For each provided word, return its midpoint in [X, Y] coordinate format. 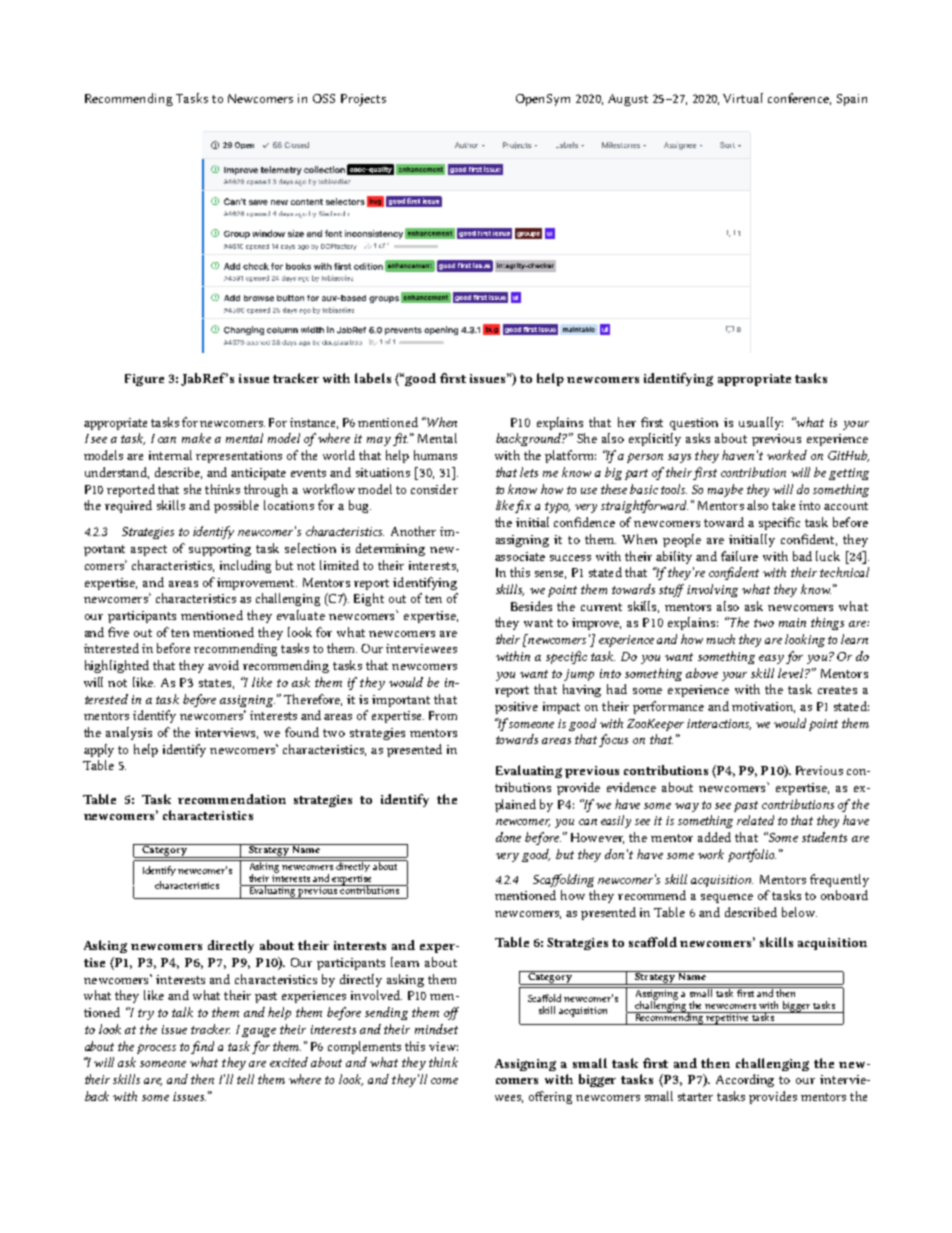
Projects [363, 100]
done [508, 837]
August [628, 100]
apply [99, 750]
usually [761, 423]
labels [373, 378]
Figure [144, 380]
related [755, 820]
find [202, 1047]
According [745, 1080]
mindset [436, 1029]
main [792, 622]
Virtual [743, 98]
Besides [531, 606]
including [245, 566]
